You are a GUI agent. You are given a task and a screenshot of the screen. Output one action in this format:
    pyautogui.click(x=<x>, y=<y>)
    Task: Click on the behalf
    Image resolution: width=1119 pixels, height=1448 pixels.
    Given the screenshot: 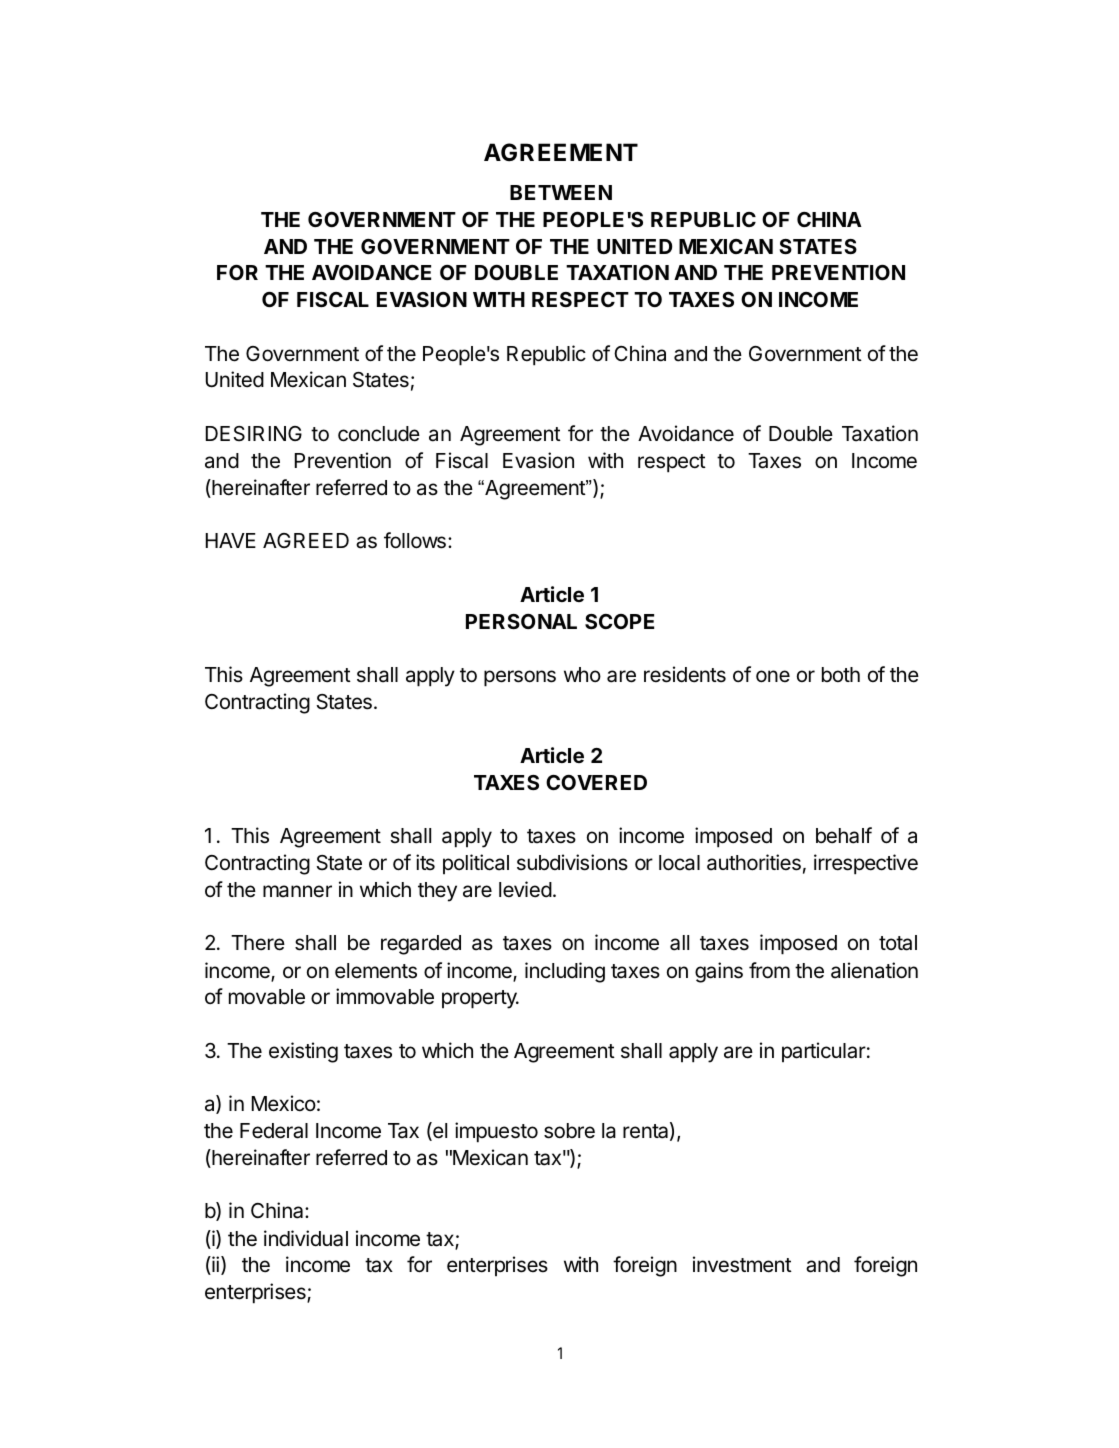 What is the action you would take?
    pyautogui.click(x=844, y=835)
